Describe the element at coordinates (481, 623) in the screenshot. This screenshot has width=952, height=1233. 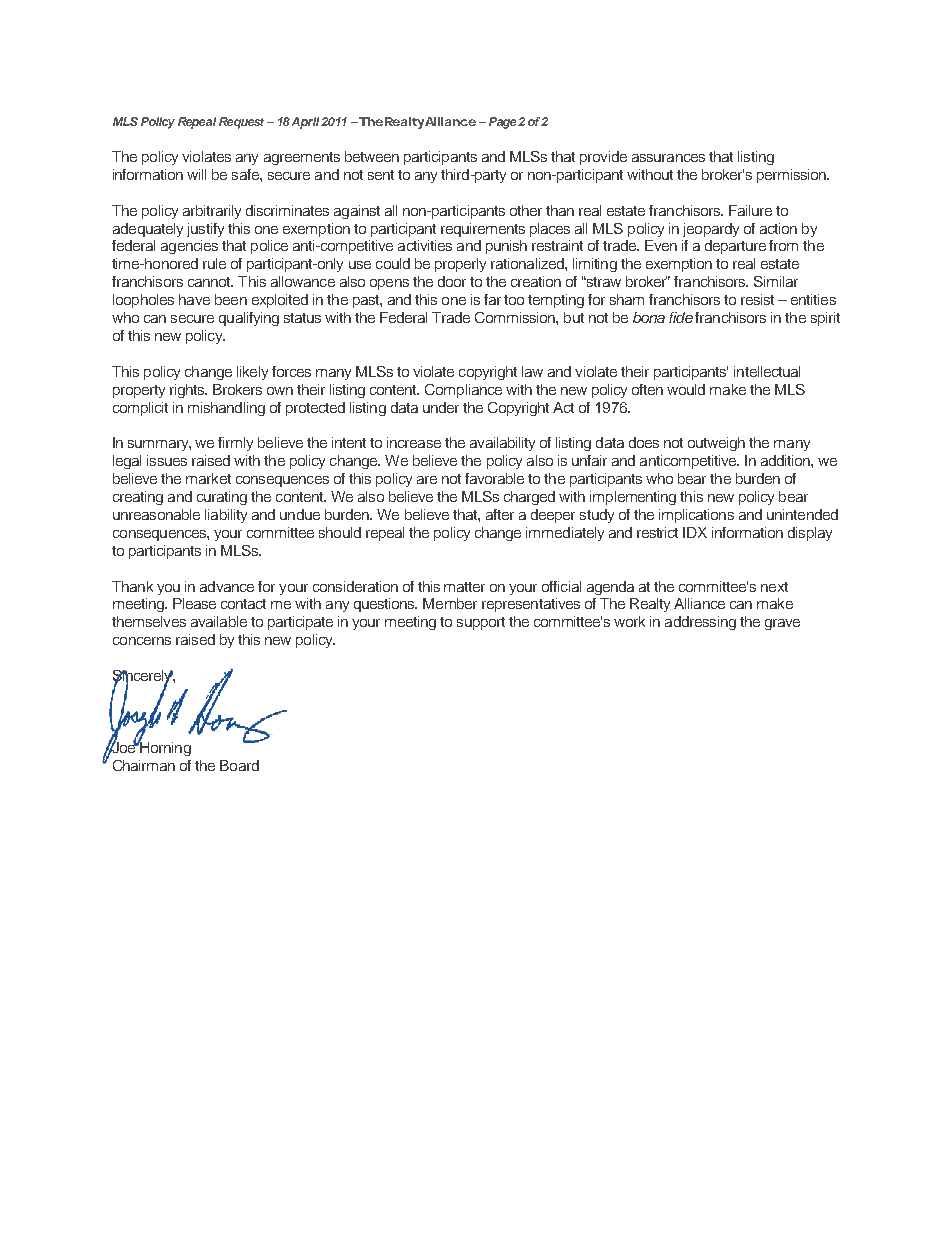
I see `support` at that location.
